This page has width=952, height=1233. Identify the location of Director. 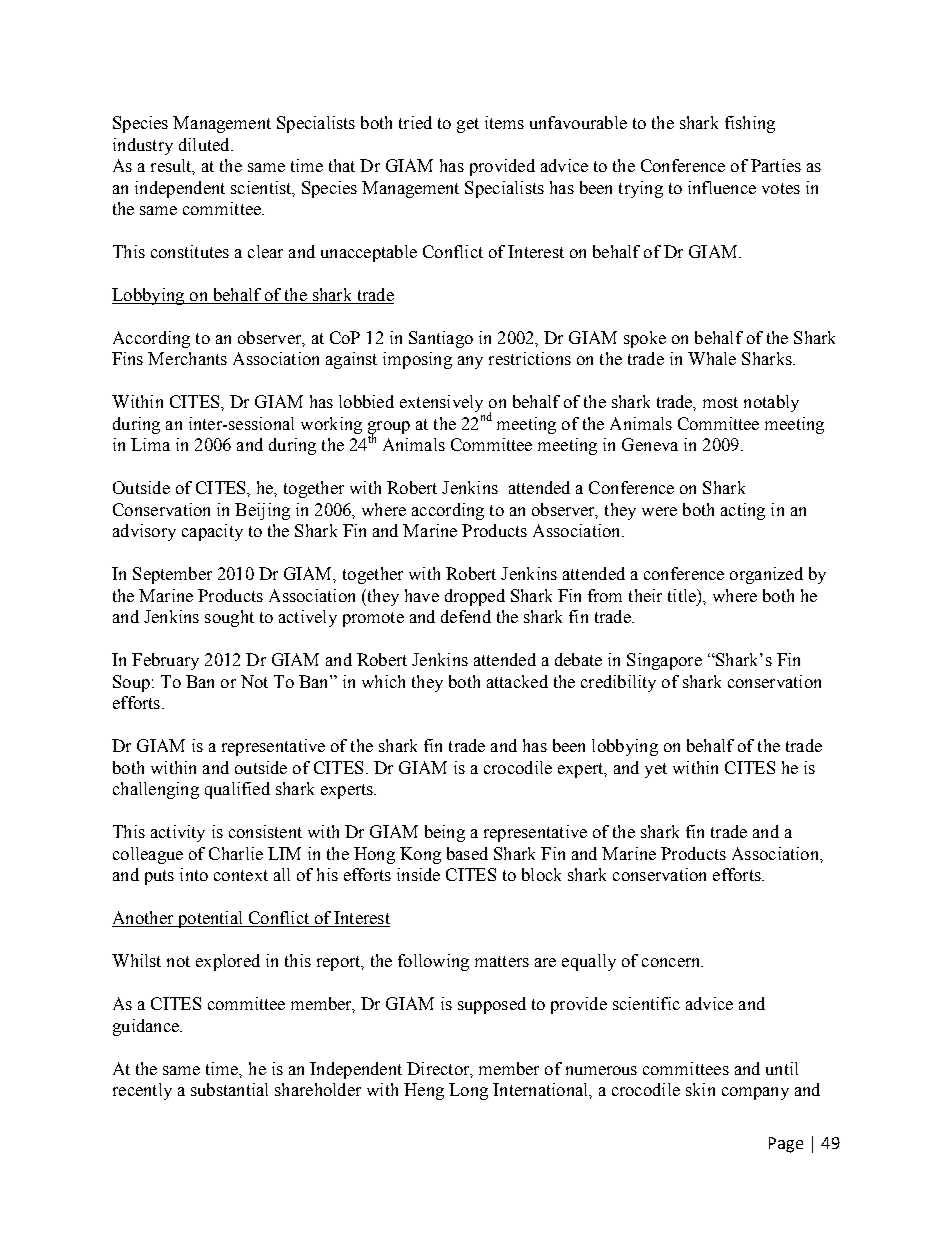
(439, 1069).
